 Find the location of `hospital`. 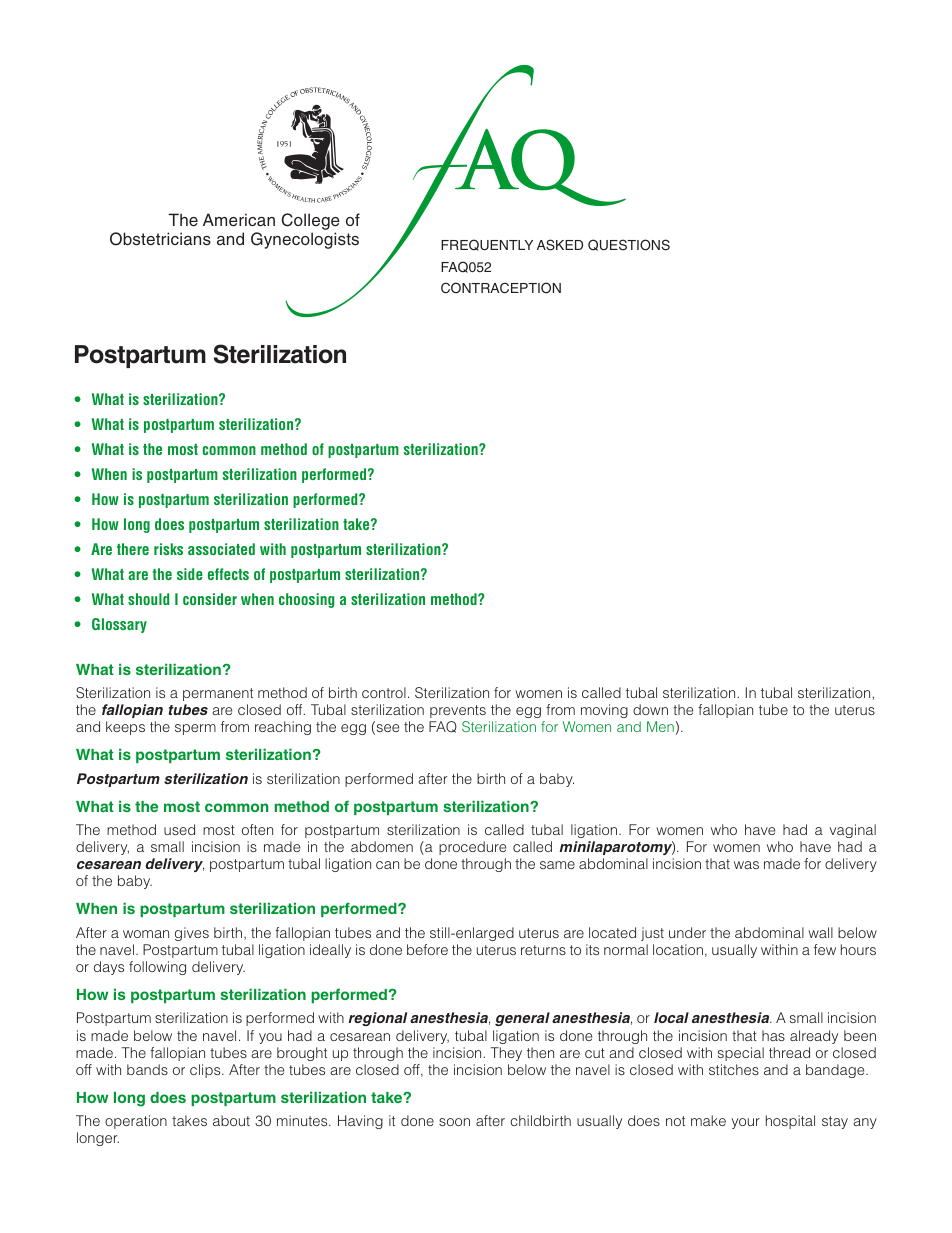

hospital is located at coordinates (790, 1122).
